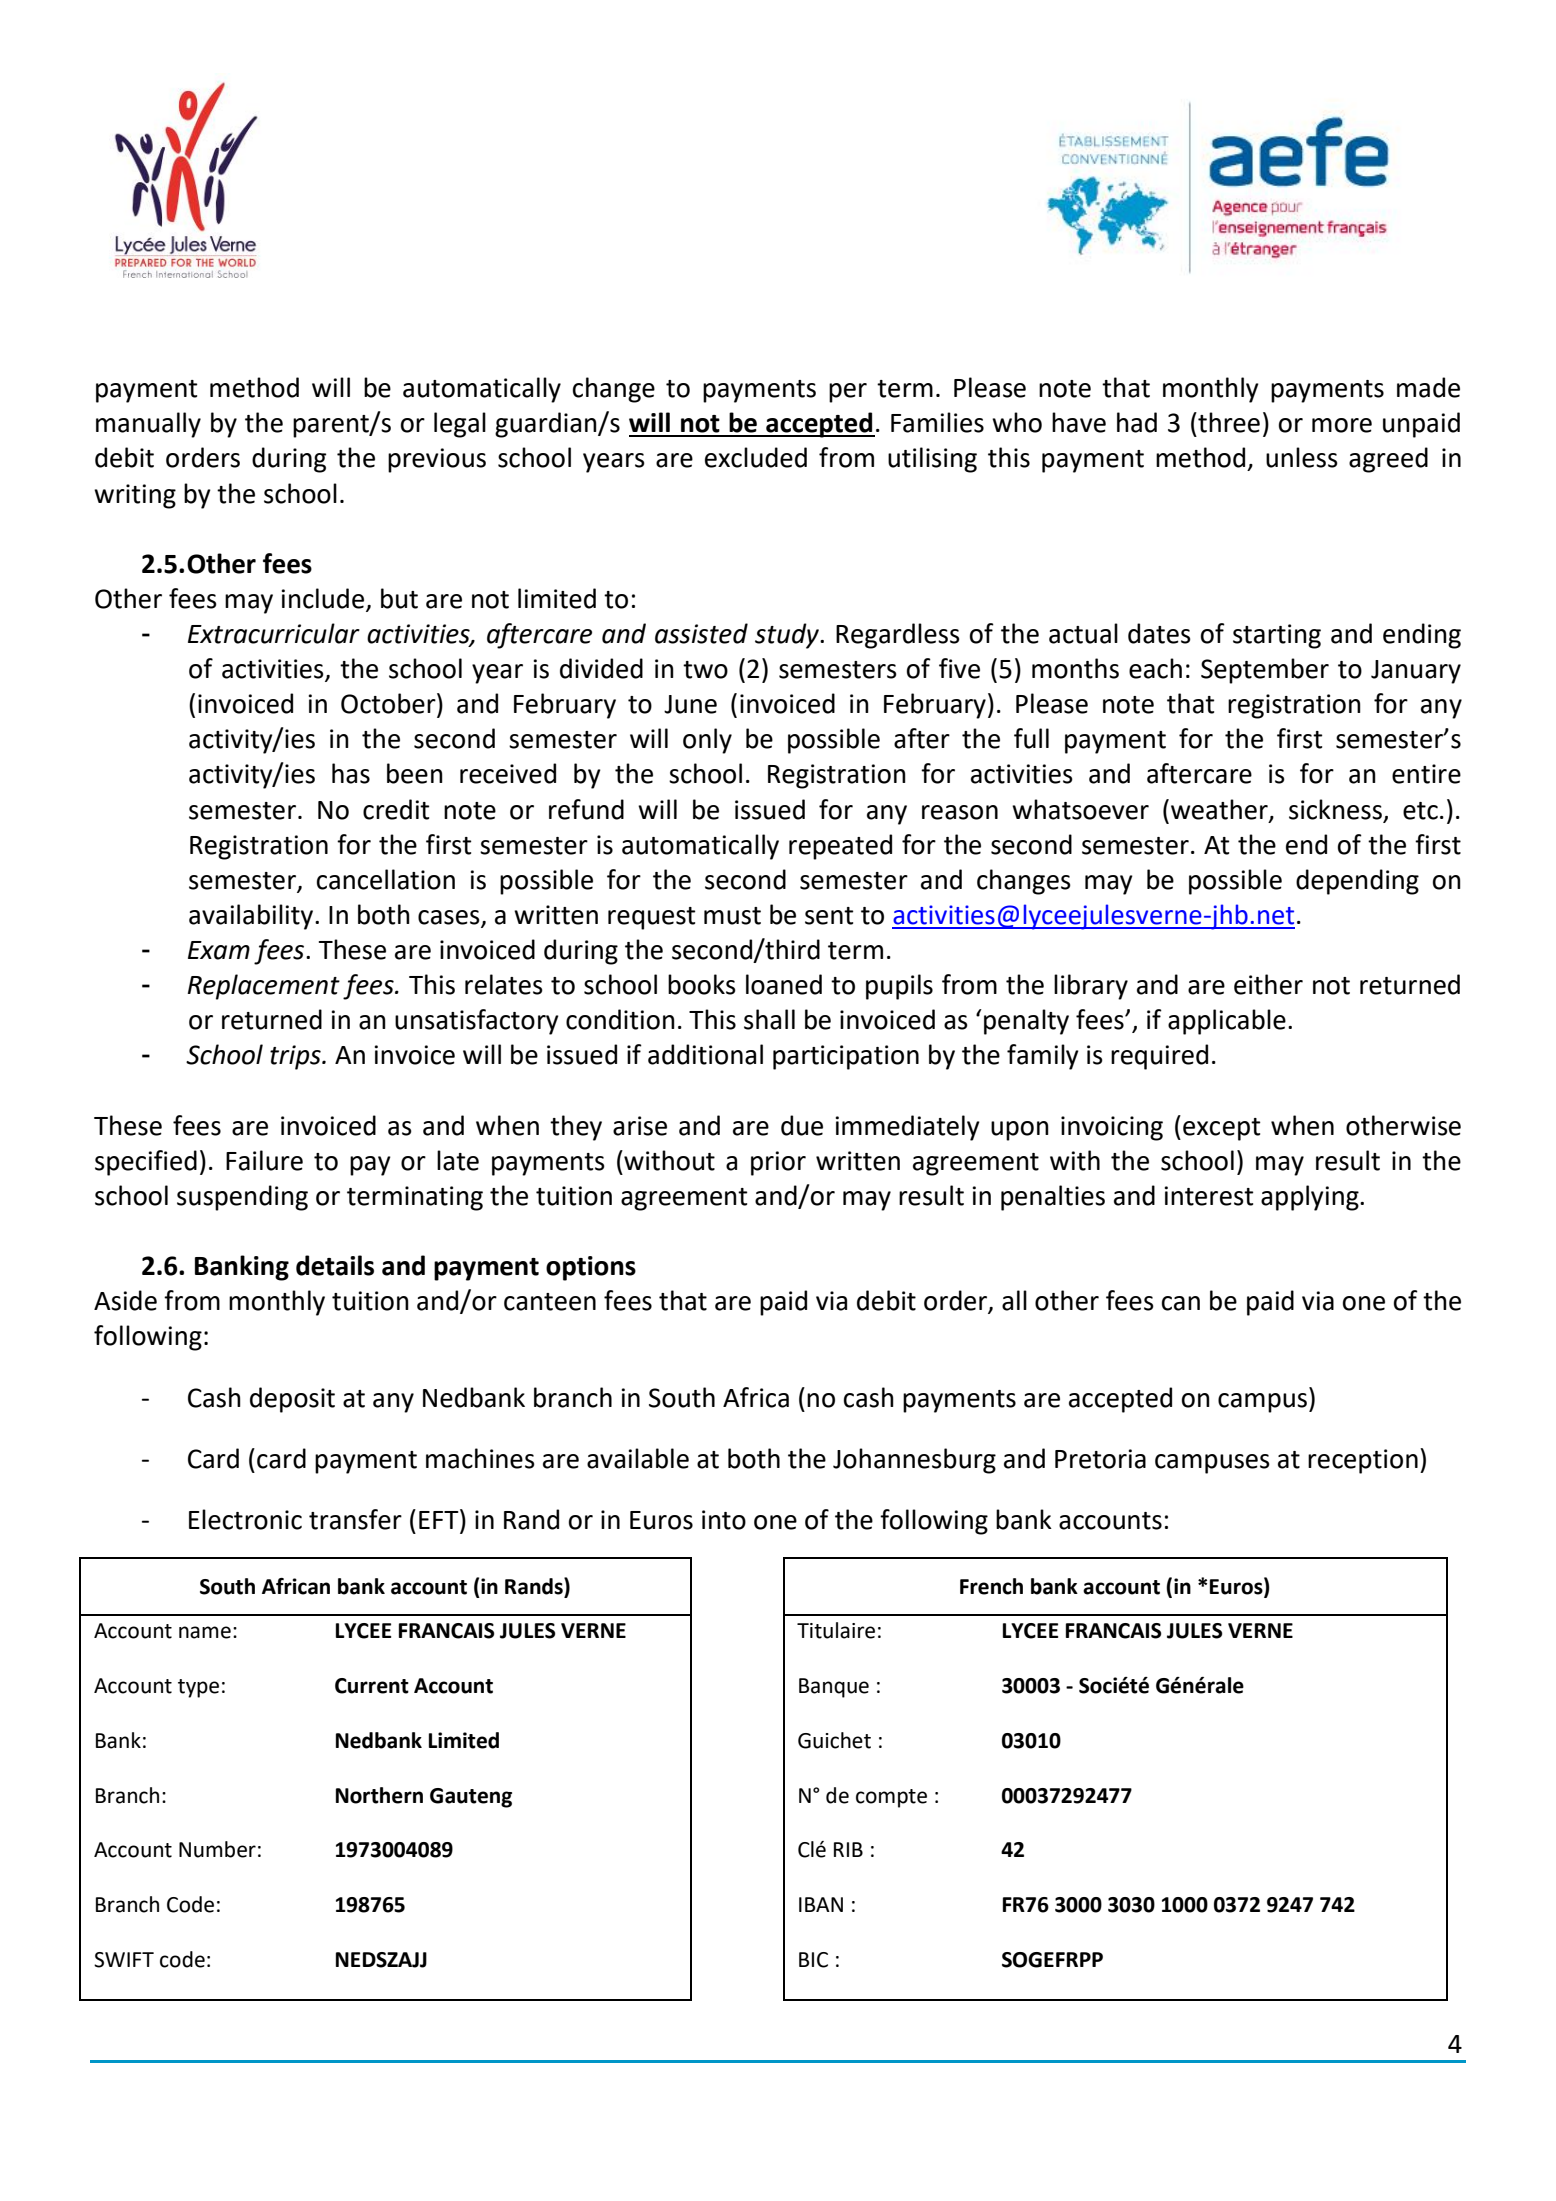  What do you see at coordinates (821, 1904) in the page?
I see `IBAN` at bounding box center [821, 1904].
